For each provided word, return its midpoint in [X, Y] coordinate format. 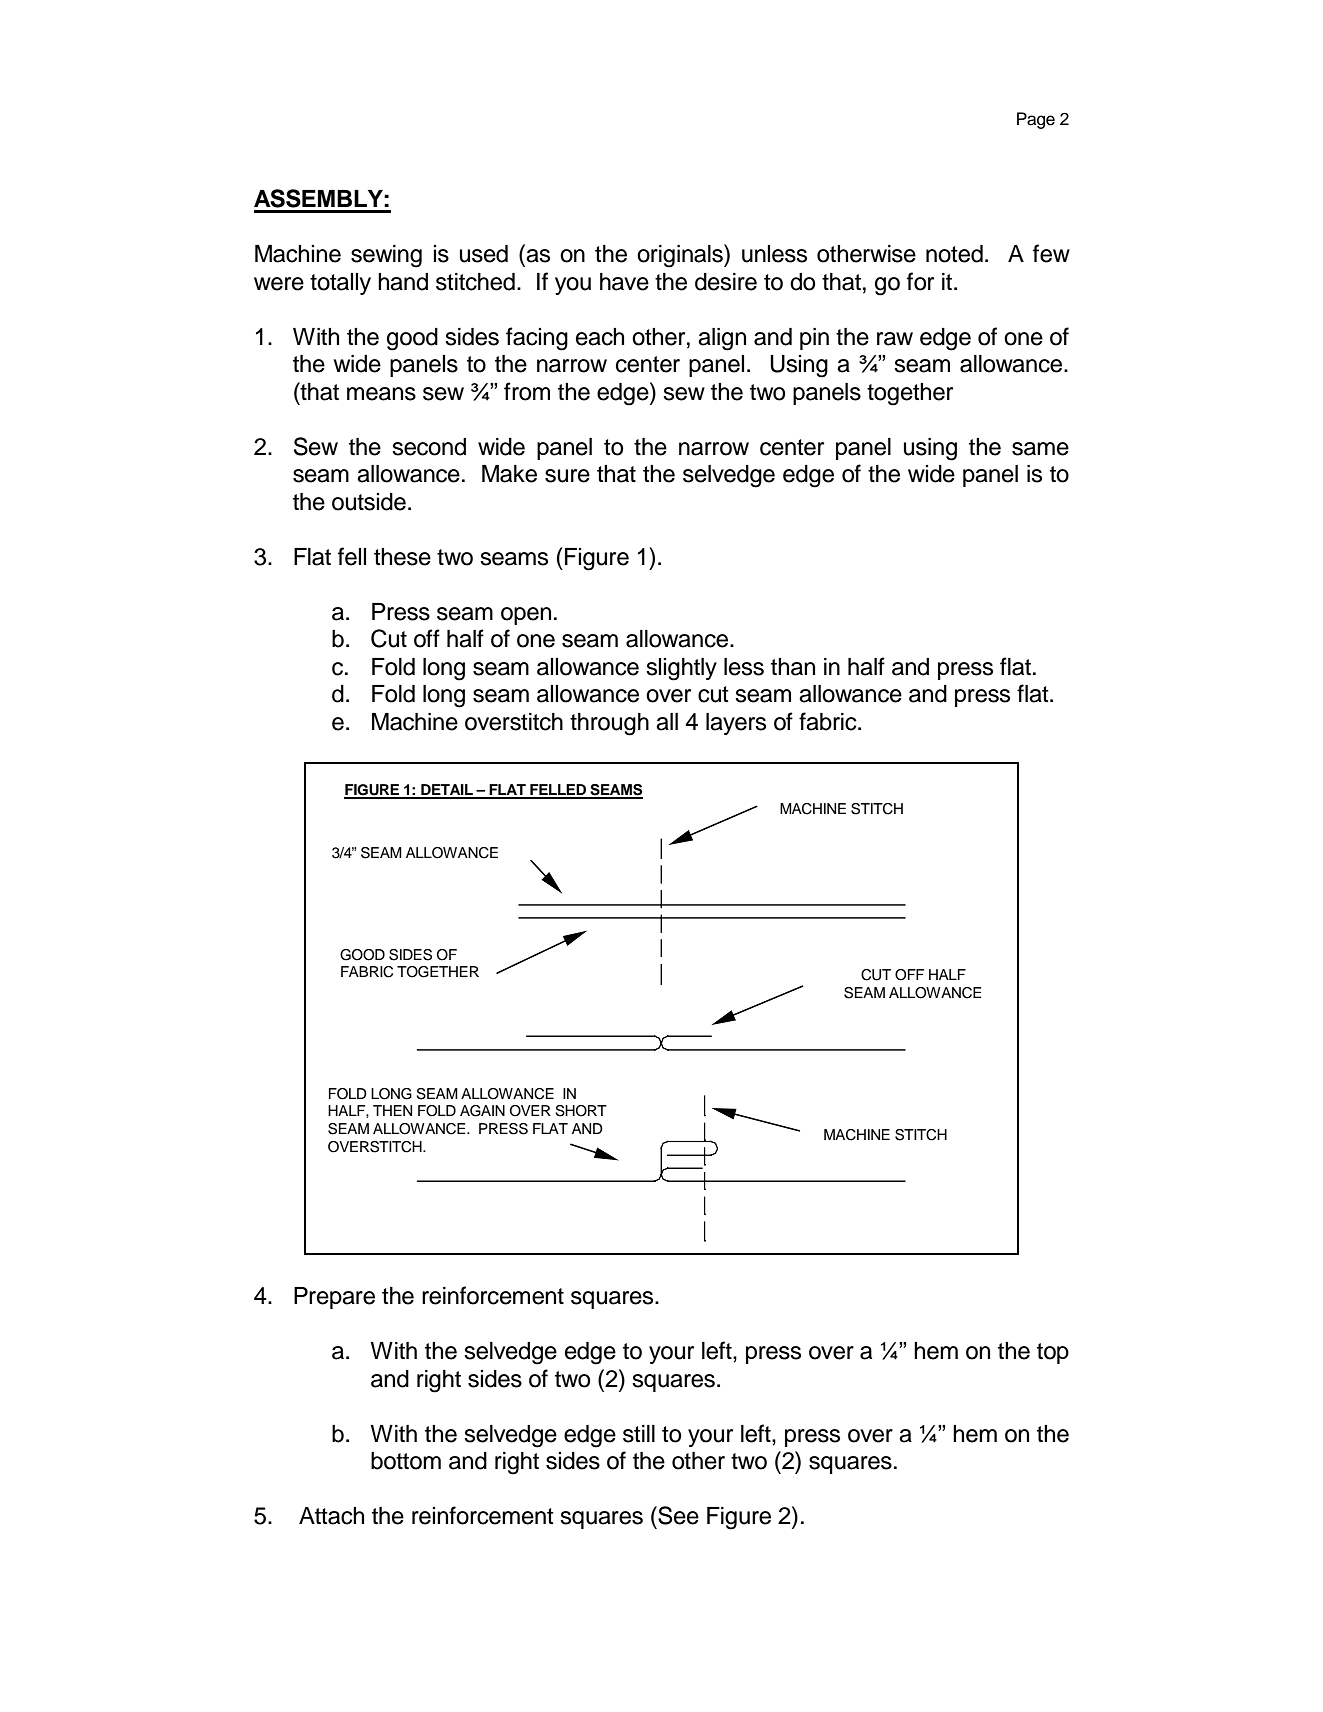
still [639, 1434]
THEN [392, 1110]
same [1040, 449]
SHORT [581, 1111]
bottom [406, 1461]
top [1053, 1353]
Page [1036, 120]
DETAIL [447, 791]
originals [681, 256]
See [677, 1515]
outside [369, 502]
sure [567, 476]
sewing [386, 256]
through [609, 724]
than [793, 667]
